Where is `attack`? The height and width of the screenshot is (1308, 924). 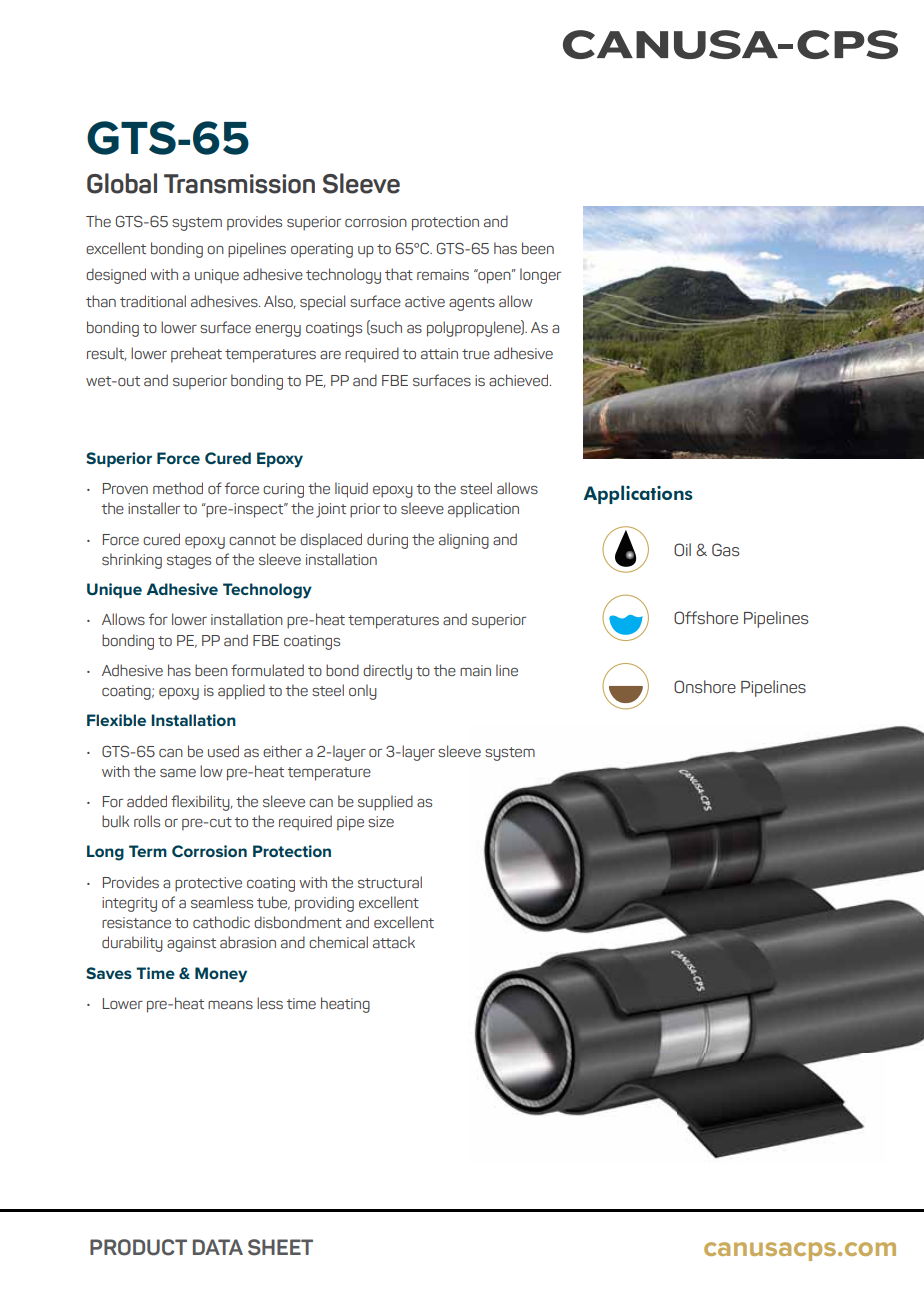
attack is located at coordinates (394, 942).
